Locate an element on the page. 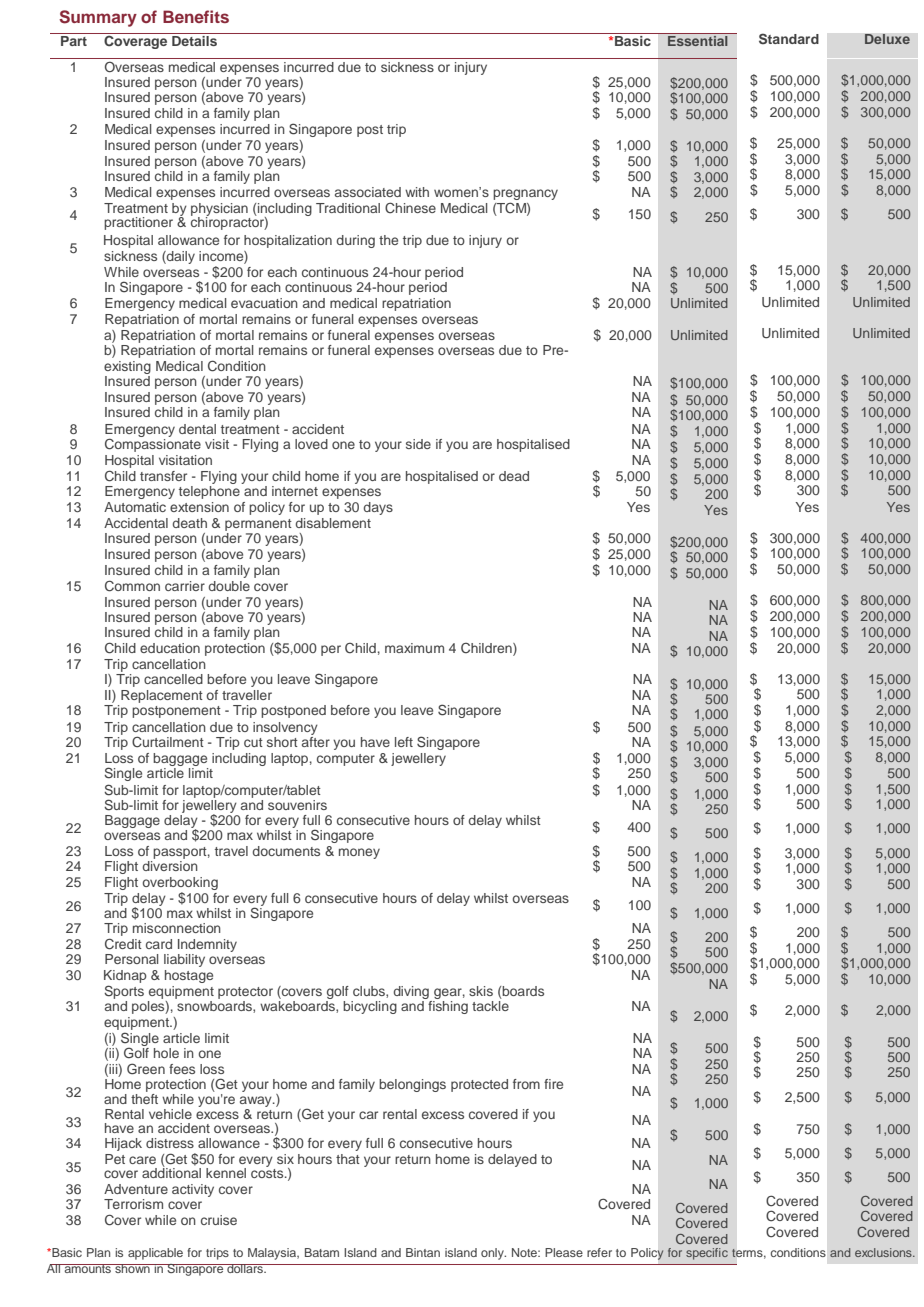 Image resolution: width=924 pixels, height=1307 pixels. dead is located at coordinates (514, 476).
